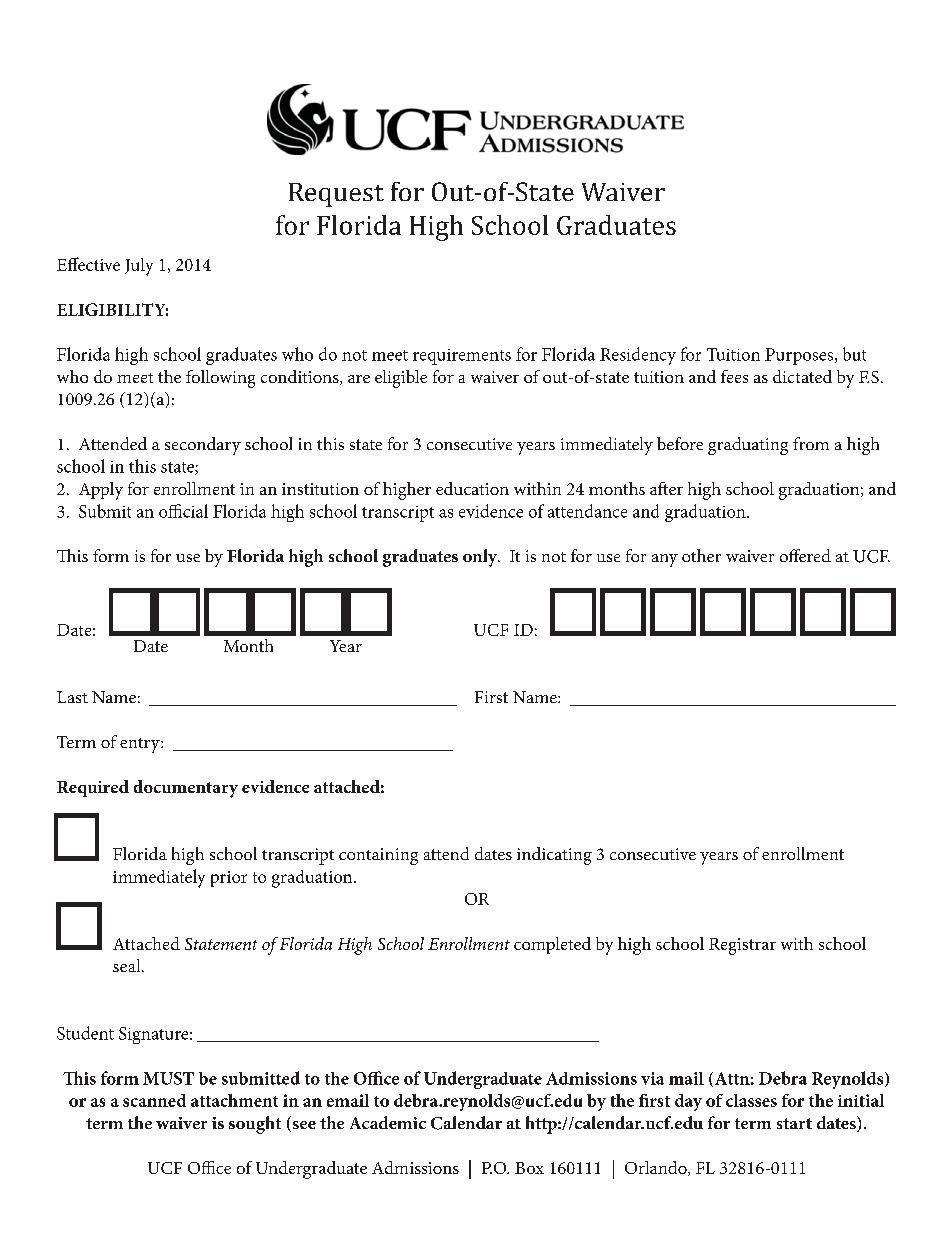 The width and height of the screenshot is (952, 1233). Describe the element at coordinates (491, 697) in the screenshot. I see `First` at that location.
